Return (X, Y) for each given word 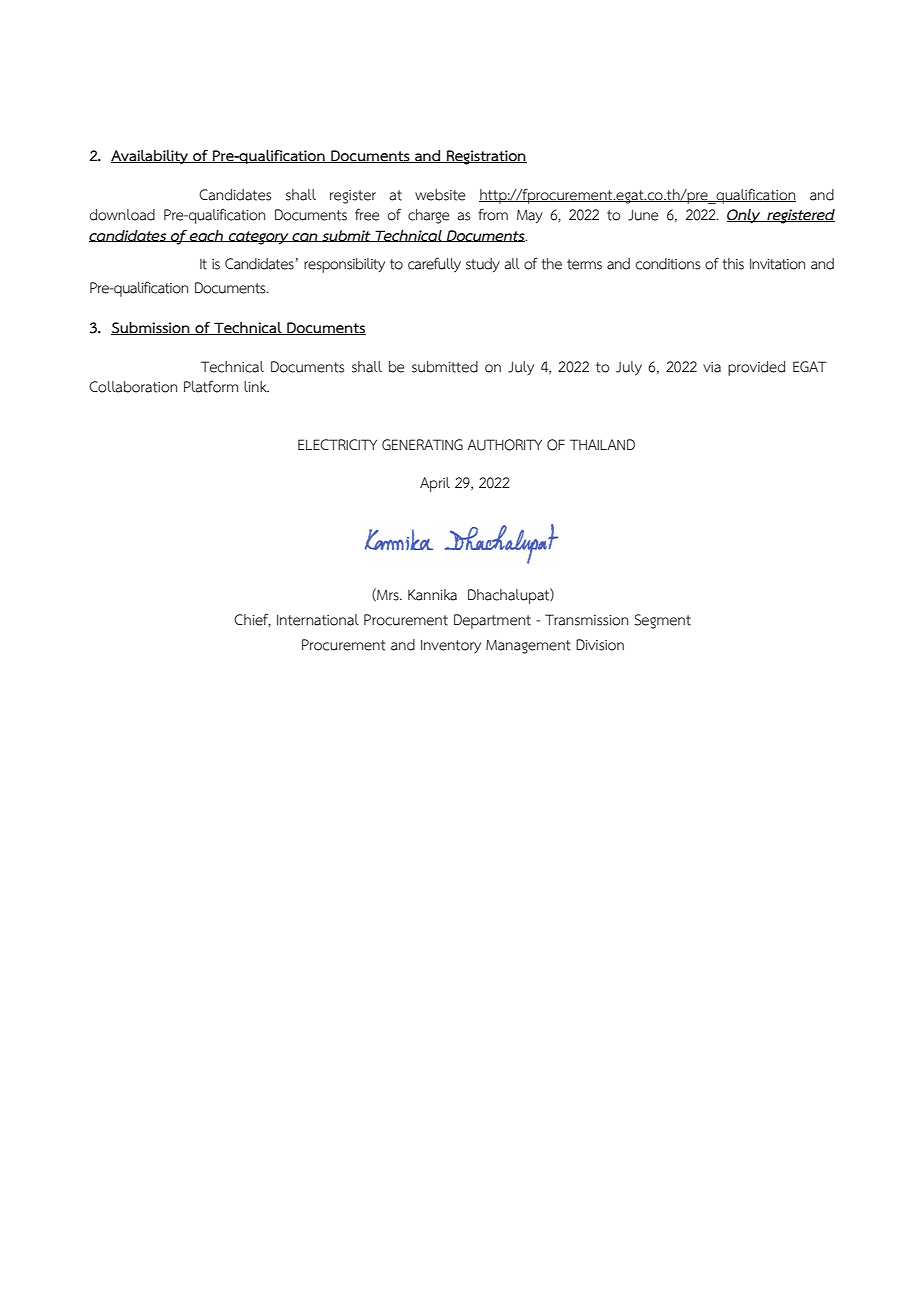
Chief (252, 620)
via (712, 367)
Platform (211, 387)
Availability (150, 157)
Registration (486, 157)
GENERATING (422, 444)
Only (745, 216)
